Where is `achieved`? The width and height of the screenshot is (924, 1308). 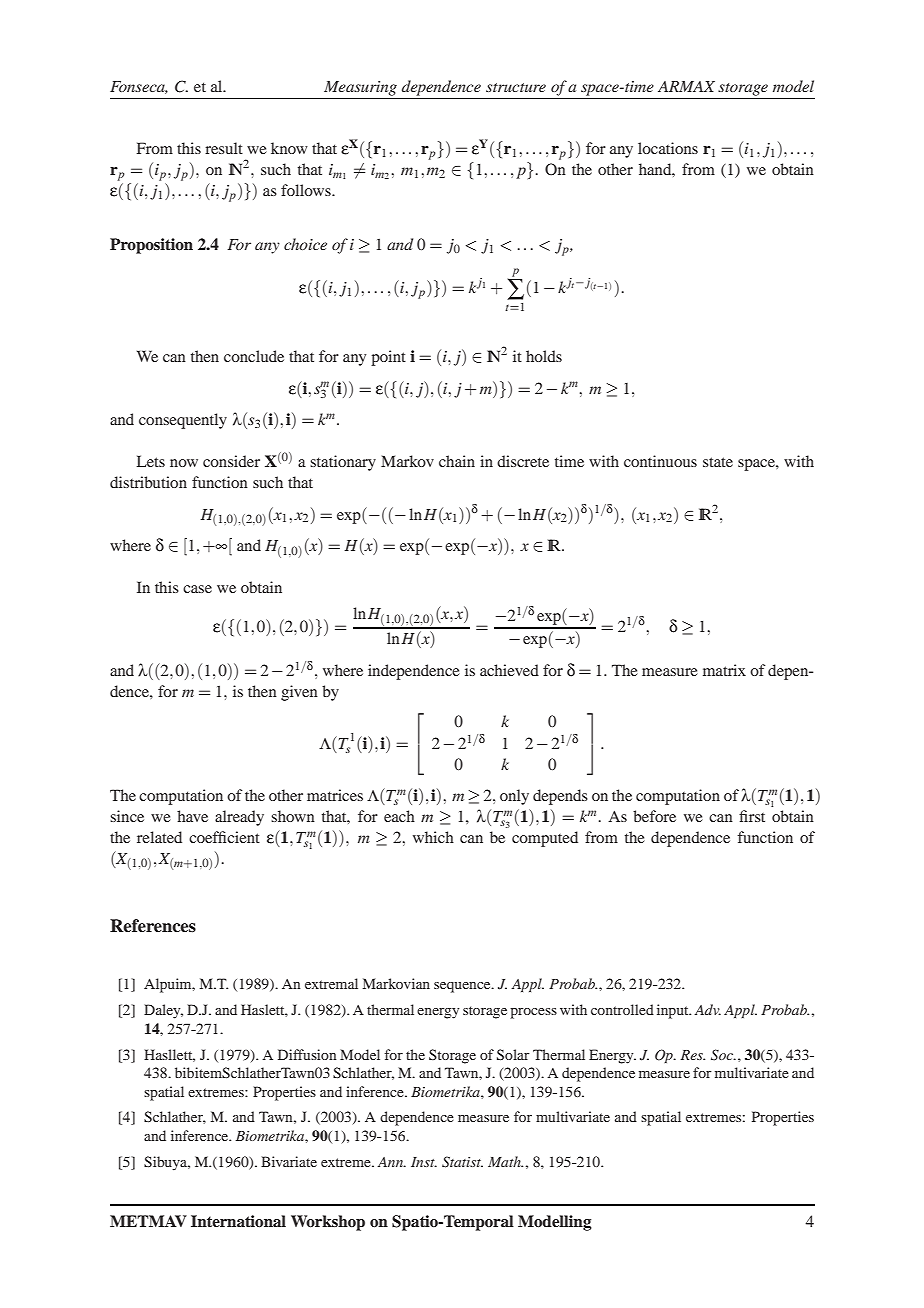 achieved is located at coordinates (509, 670).
